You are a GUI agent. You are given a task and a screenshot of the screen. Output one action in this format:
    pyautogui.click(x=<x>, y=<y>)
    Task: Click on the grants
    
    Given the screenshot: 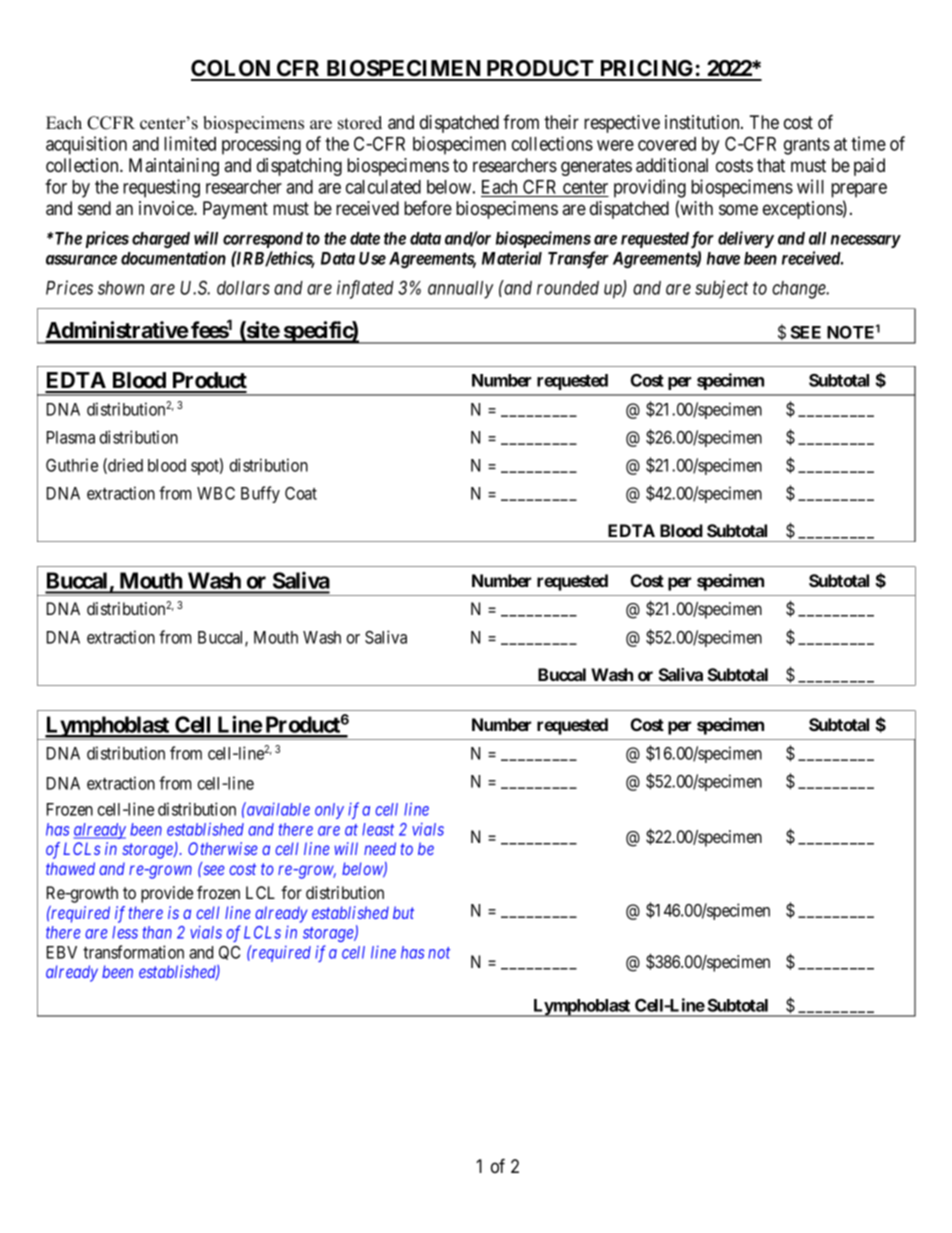 What is the action you would take?
    pyautogui.click(x=807, y=146)
